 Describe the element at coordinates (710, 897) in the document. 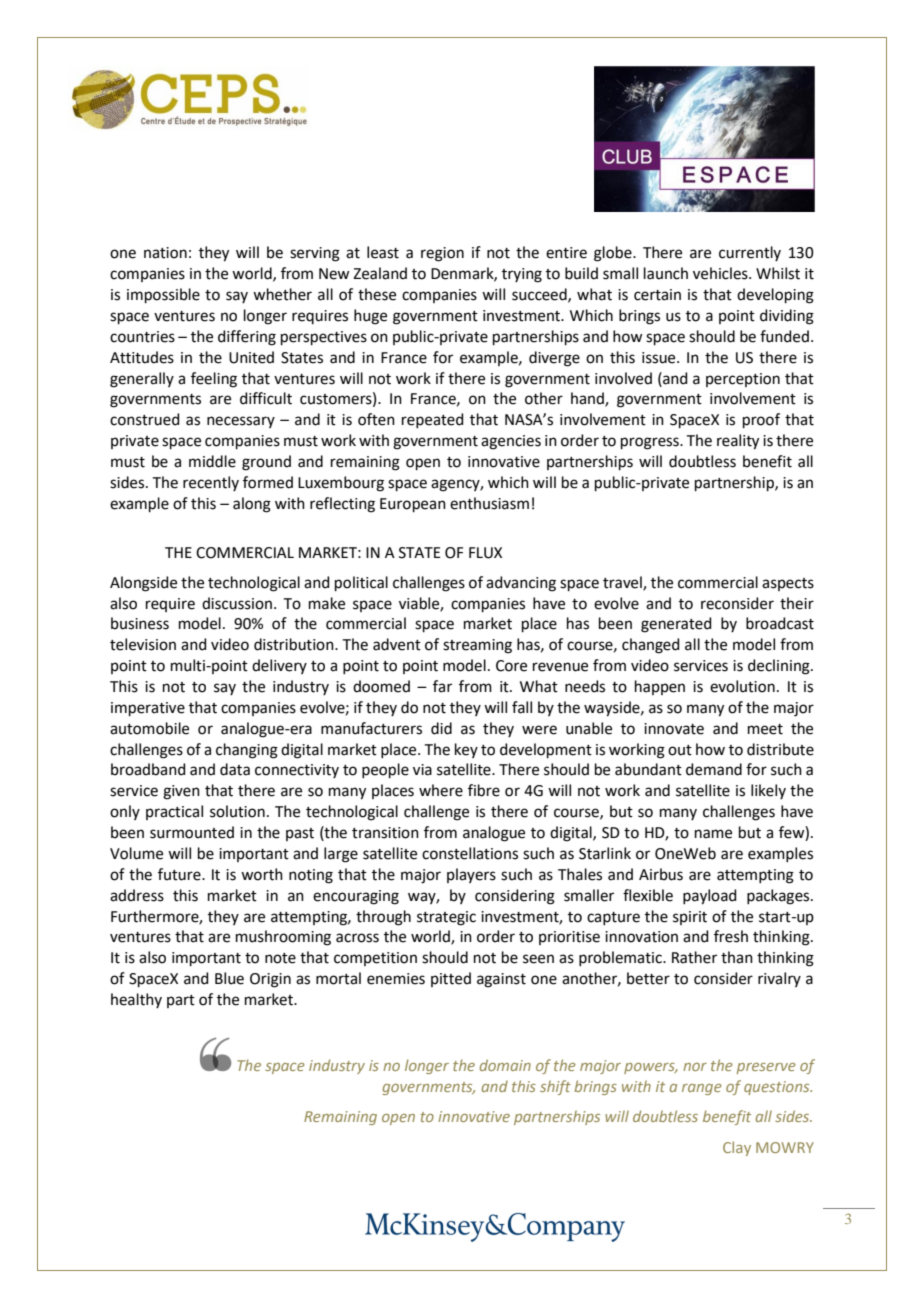

I see `payload` at that location.
